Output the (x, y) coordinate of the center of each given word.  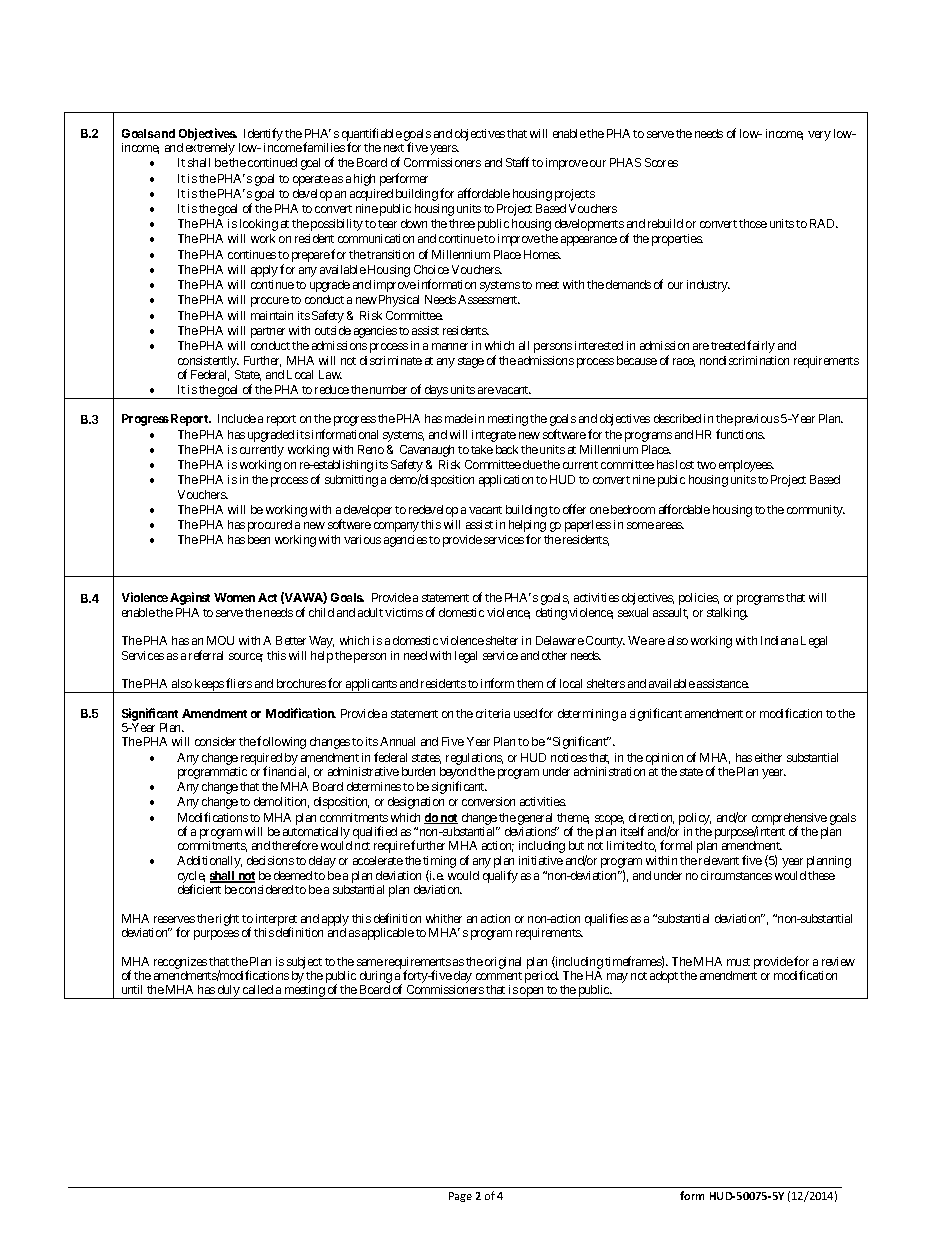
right (227, 920)
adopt (664, 977)
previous (757, 420)
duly (228, 992)
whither (444, 918)
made (459, 418)
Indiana (779, 640)
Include (237, 418)
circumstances (736, 875)
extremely (210, 149)
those (753, 223)
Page (460, 1197)
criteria (493, 713)
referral (206, 655)
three (462, 223)
